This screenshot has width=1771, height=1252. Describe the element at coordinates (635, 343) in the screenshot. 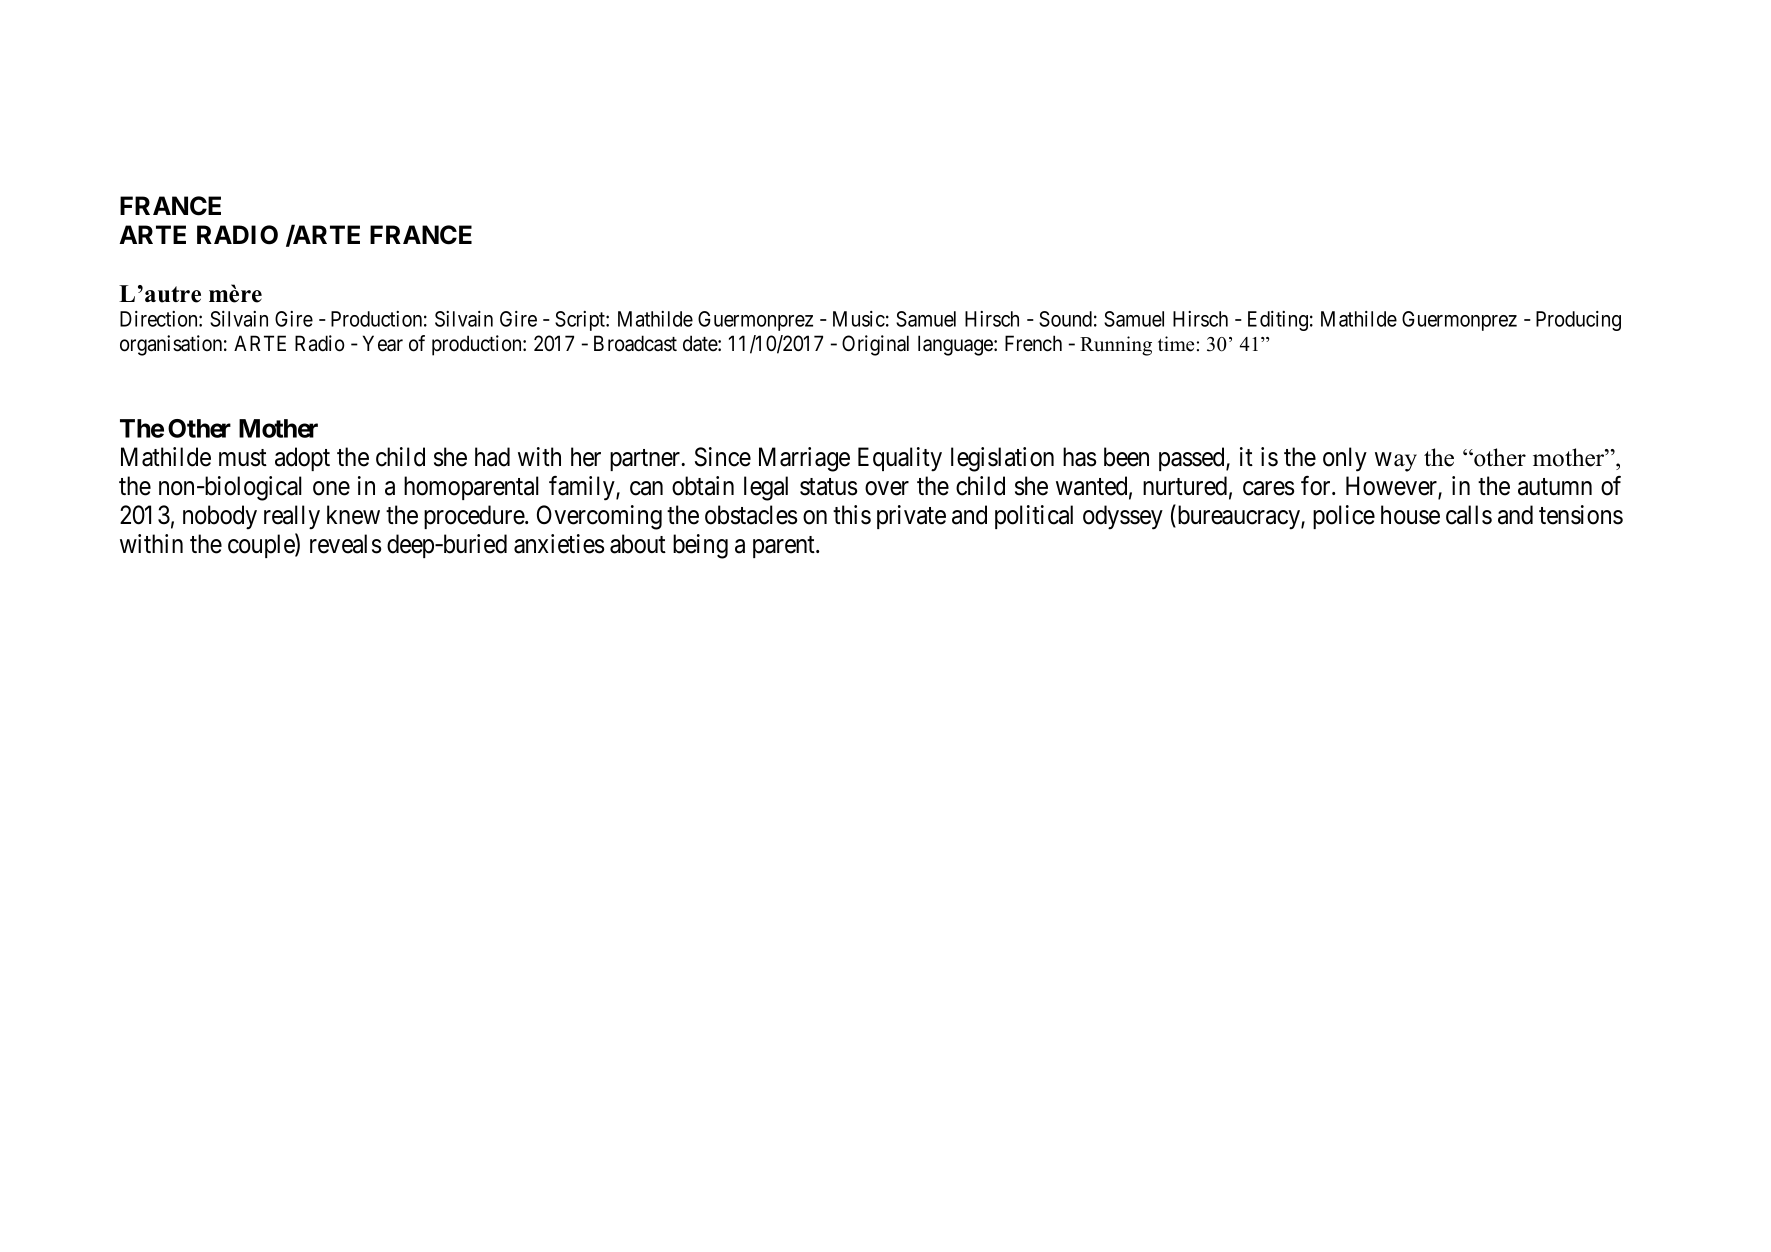

I see `Broadcast` at that location.
